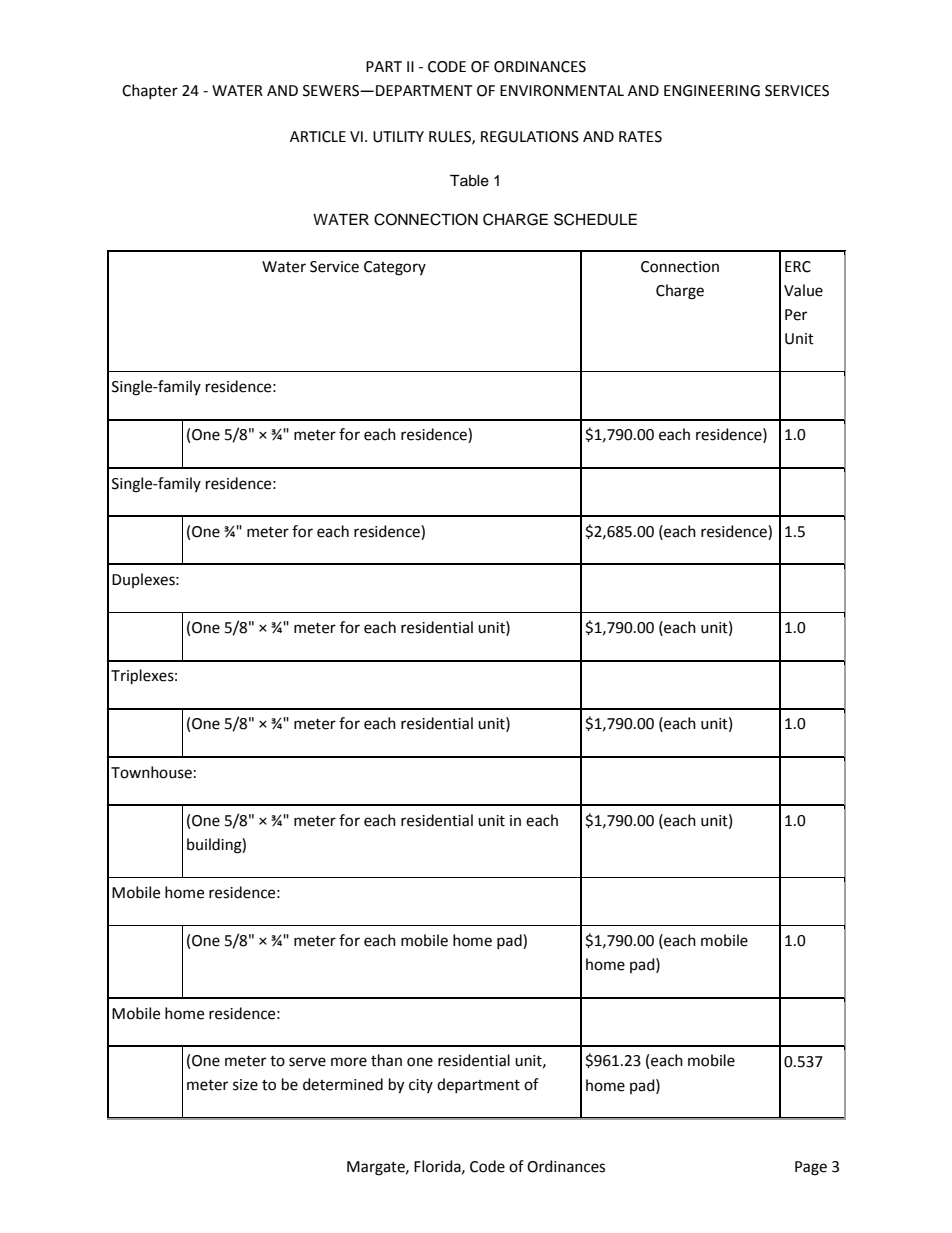 The height and width of the document is (1233, 952). What do you see at coordinates (395, 268) in the document?
I see `Category` at bounding box center [395, 268].
